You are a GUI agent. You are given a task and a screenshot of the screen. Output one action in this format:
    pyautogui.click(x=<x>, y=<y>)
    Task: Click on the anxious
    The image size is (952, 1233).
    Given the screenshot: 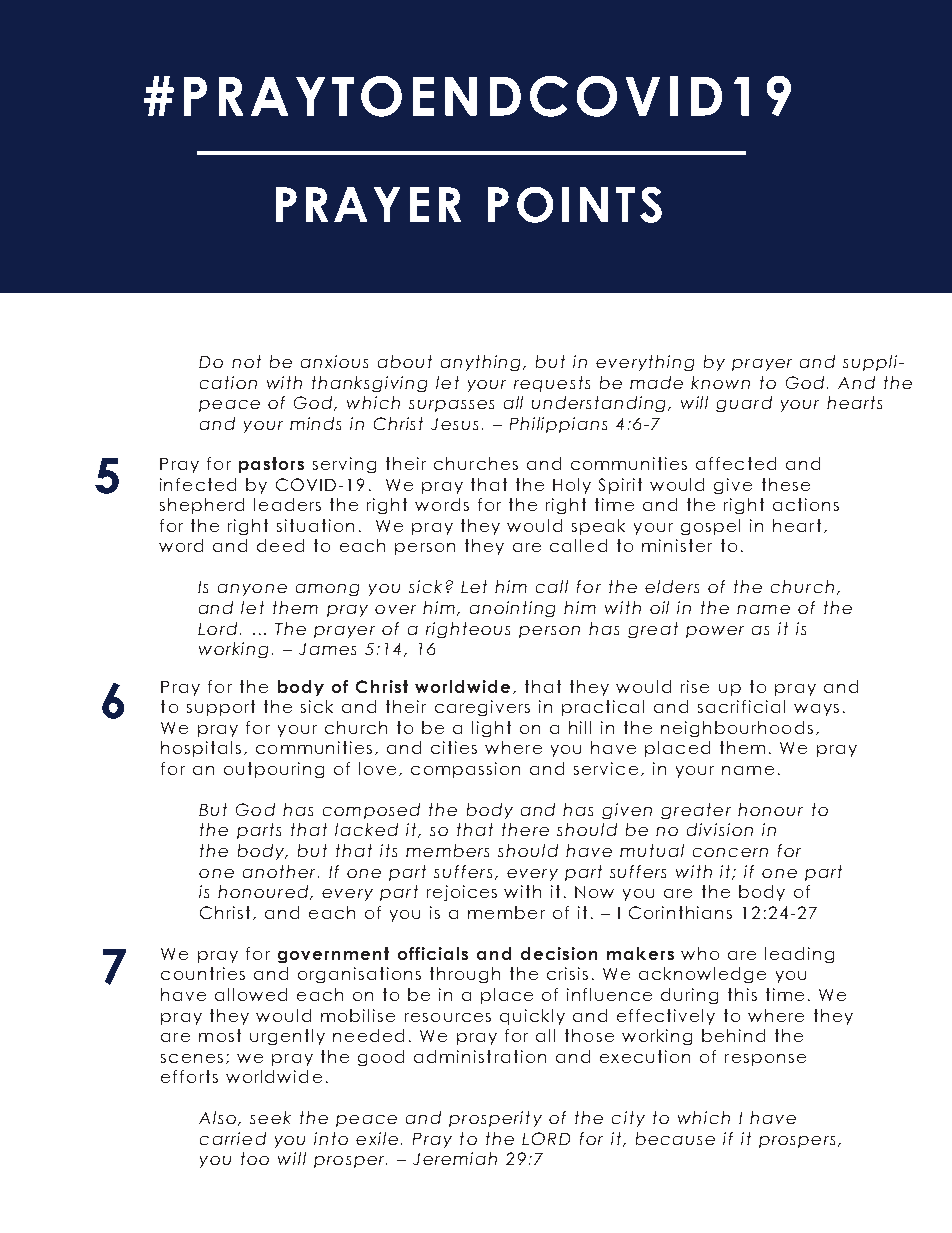 What is the action you would take?
    pyautogui.click(x=334, y=361)
